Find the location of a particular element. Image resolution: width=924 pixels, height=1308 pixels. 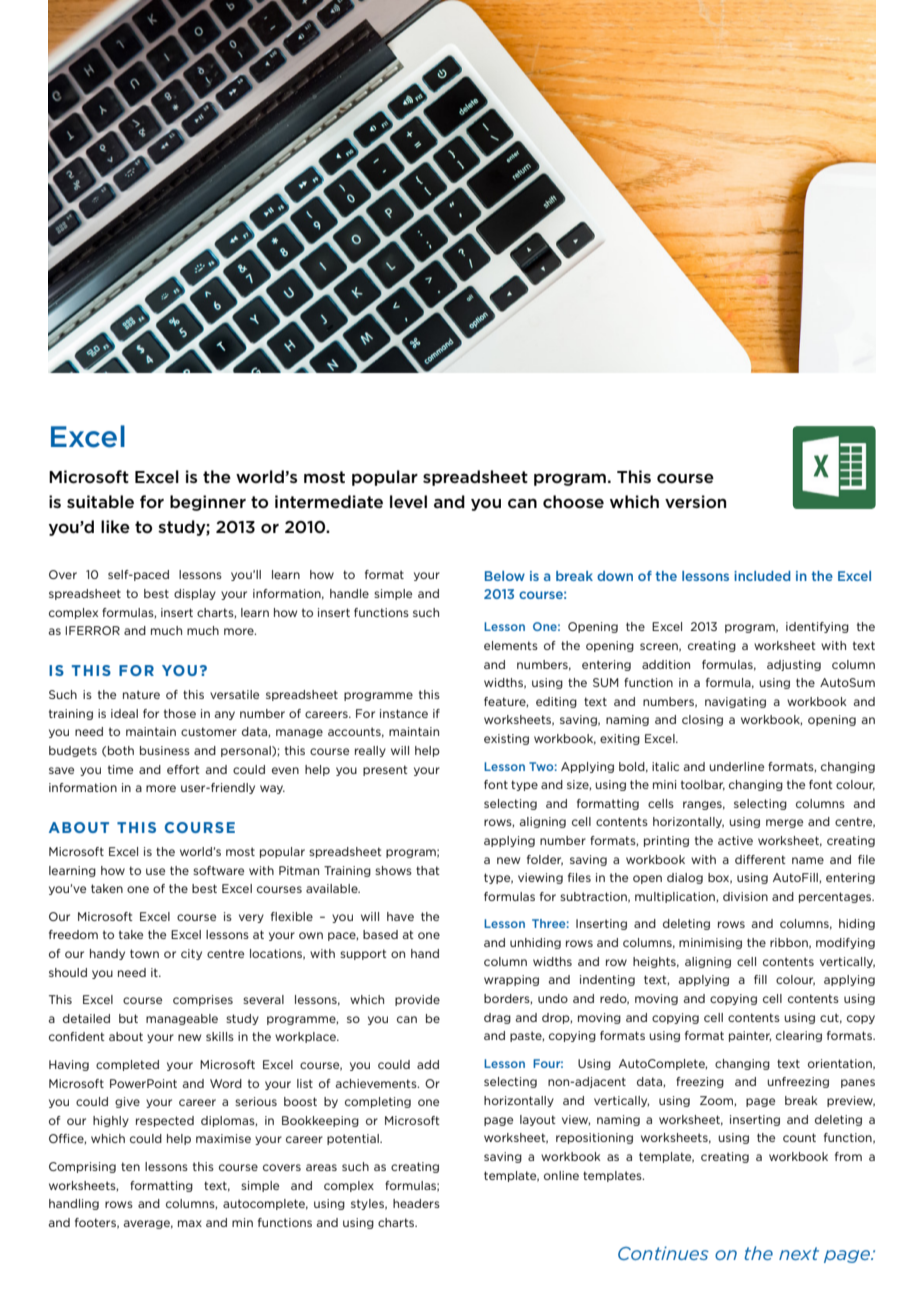

completed is located at coordinates (127, 1065).
